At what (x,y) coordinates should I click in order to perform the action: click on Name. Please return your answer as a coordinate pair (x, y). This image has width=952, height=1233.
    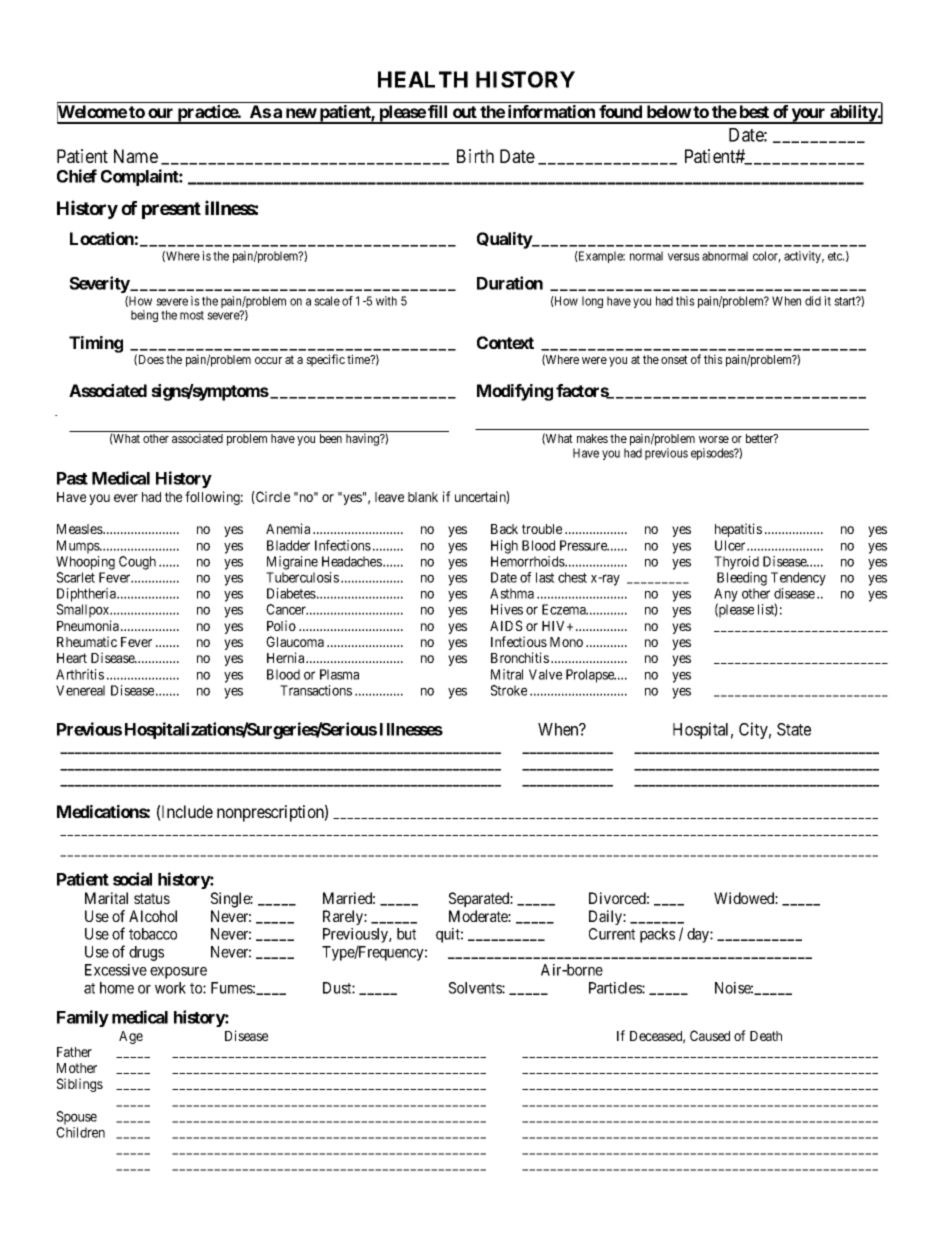
    Looking at the image, I should click on (136, 156).
